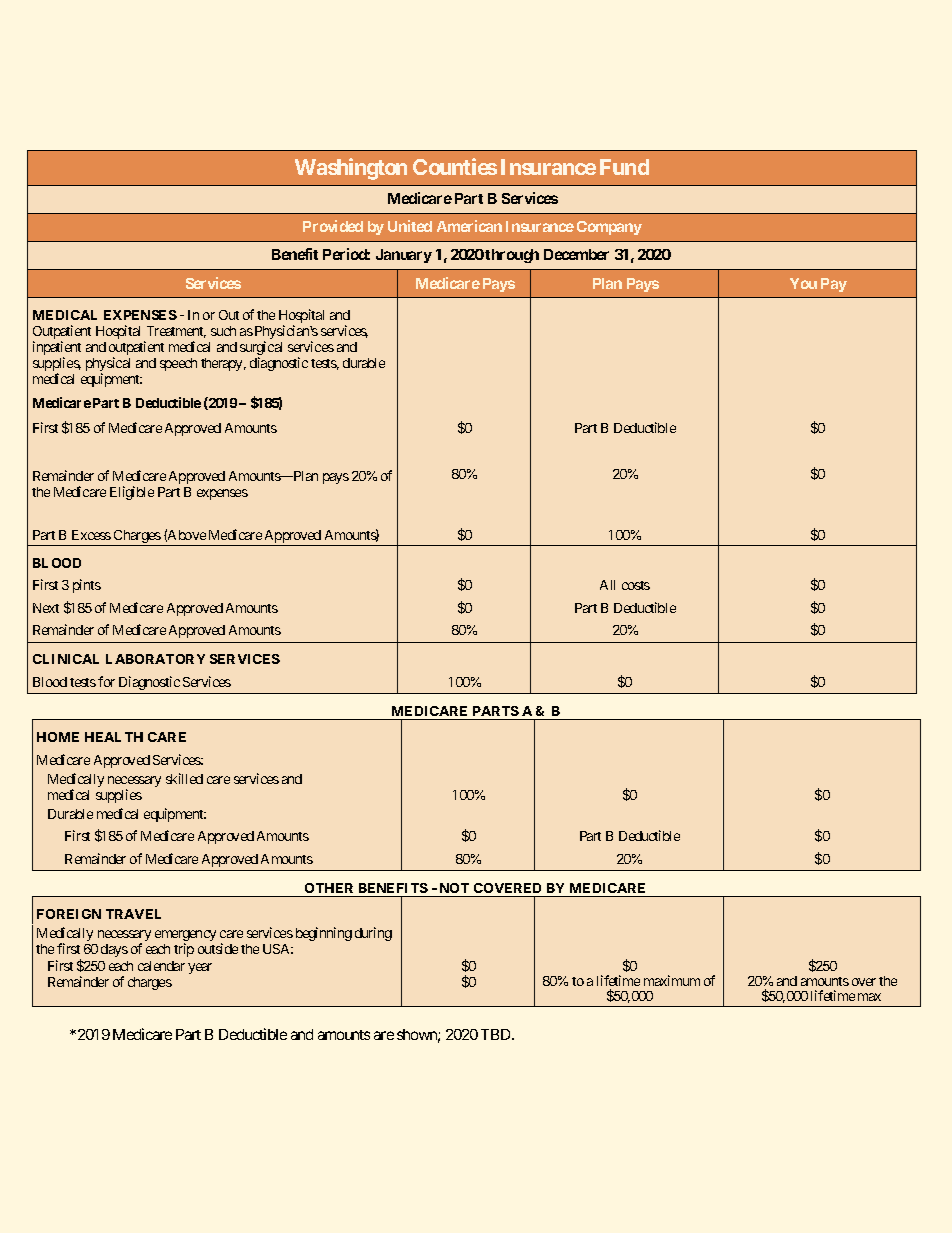 This screenshot has width=952, height=1233. I want to click on year, so click(200, 968).
